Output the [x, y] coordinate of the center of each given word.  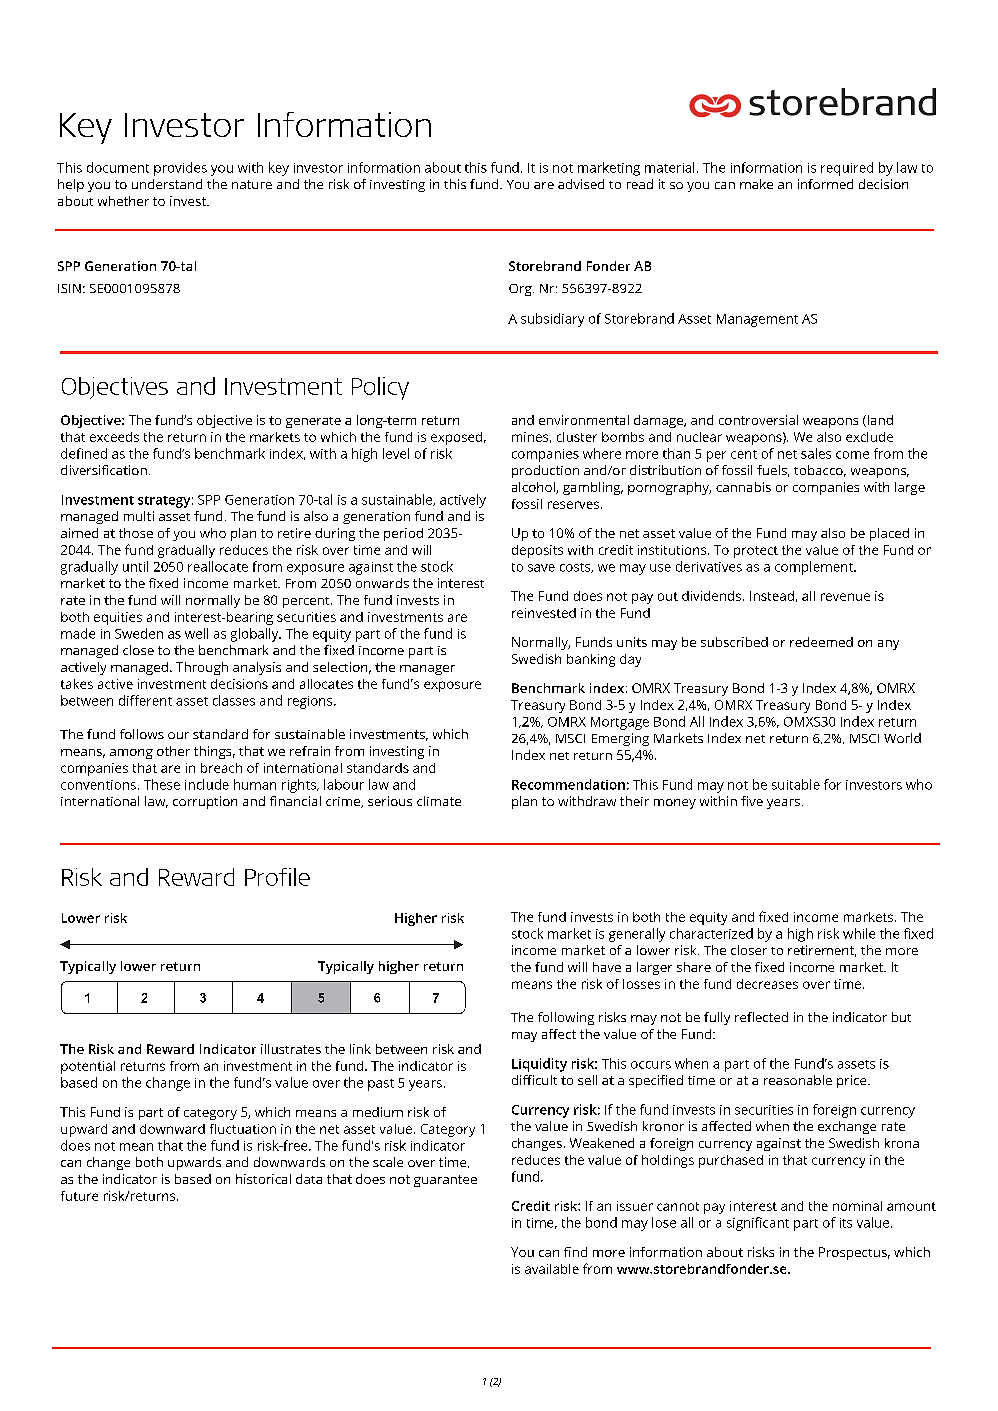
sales [816, 453]
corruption [205, 802]
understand [167, 184]
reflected [761, 1017]
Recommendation [568, 784]
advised [581, 184]
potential [88, 1067]
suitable [796, 784]
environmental [584, 420]
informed [825, 184]
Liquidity [539, 1065]
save [541, 568]
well [196, 633]
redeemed [821, 642]
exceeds [114, 437]
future [79, 1196]
